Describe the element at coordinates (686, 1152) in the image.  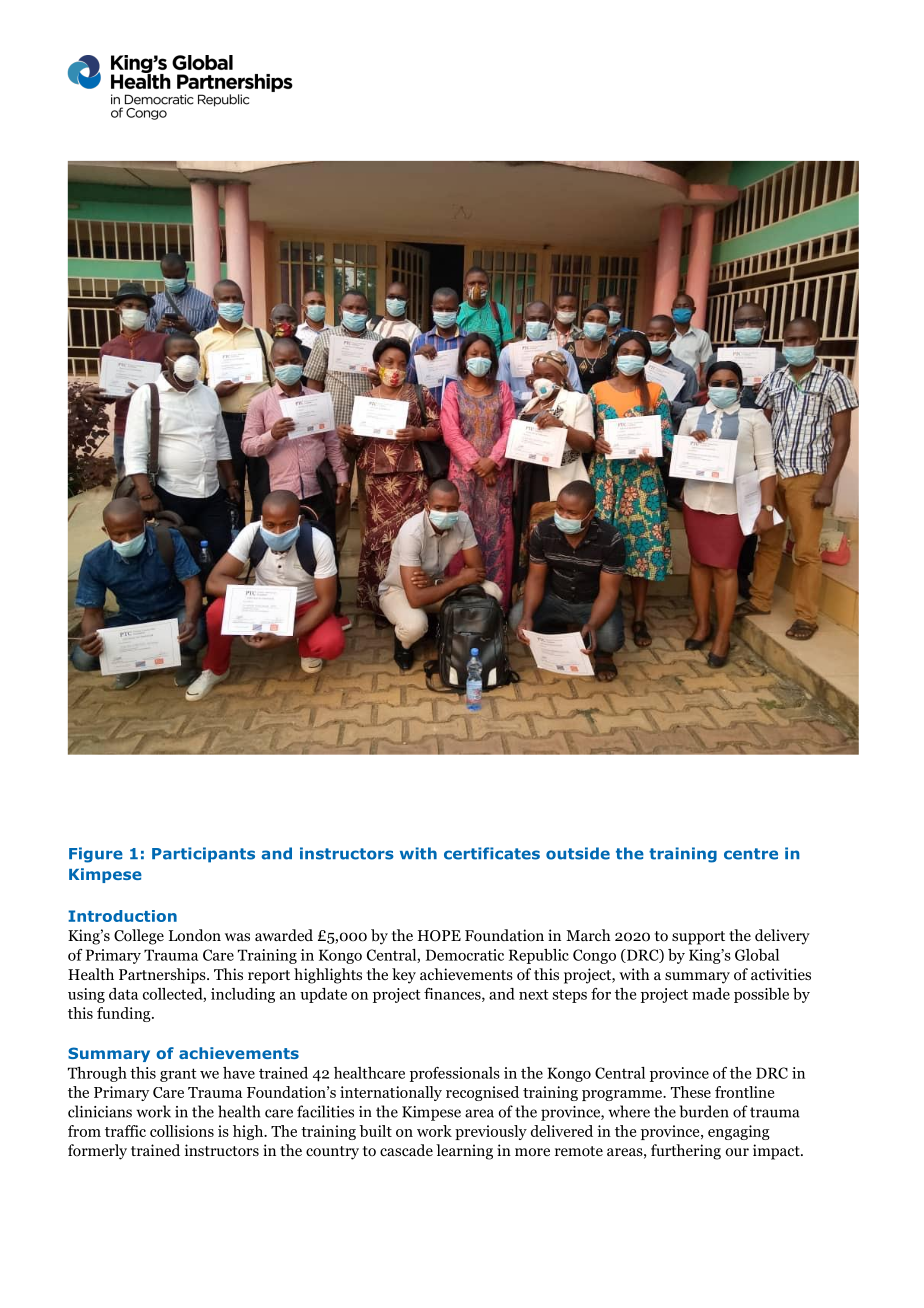
I see `furthering` at that location.
